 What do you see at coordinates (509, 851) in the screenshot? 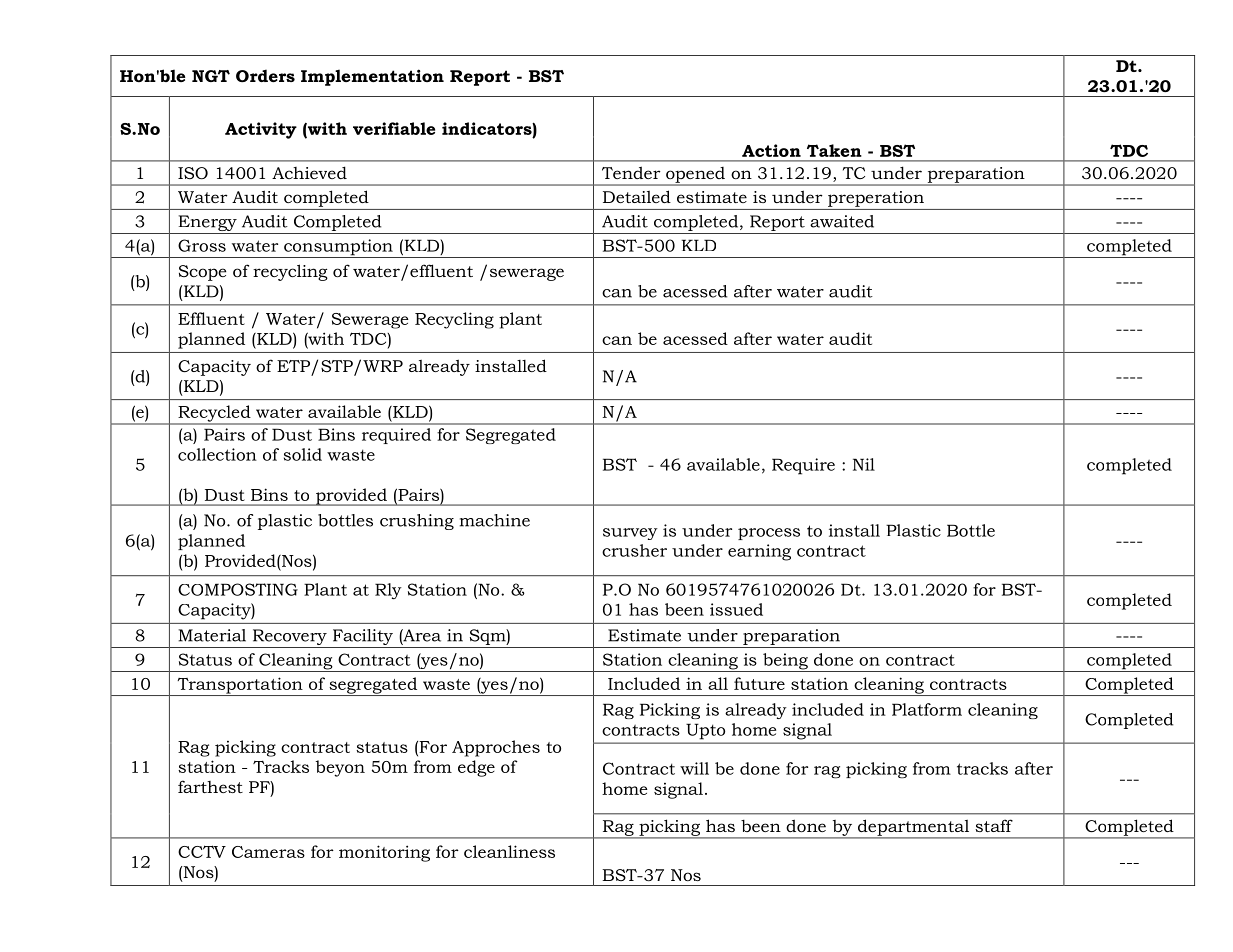
I see `cleanliness` at bounding box center [509, 851].
